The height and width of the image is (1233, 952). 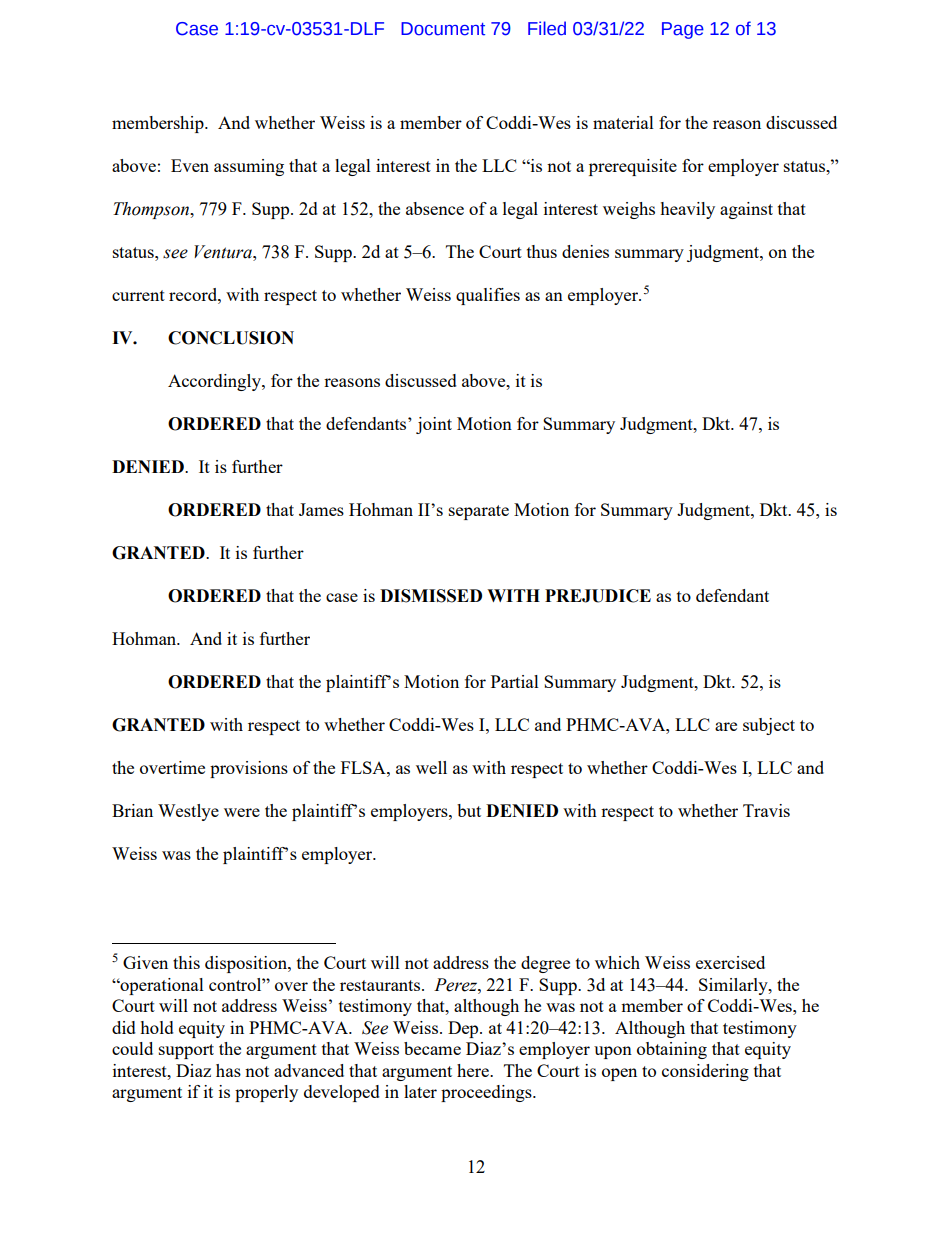 What do you see at coordinates (432, 1048) in the image?
I see `became` at bounding box center [432, 1048].
